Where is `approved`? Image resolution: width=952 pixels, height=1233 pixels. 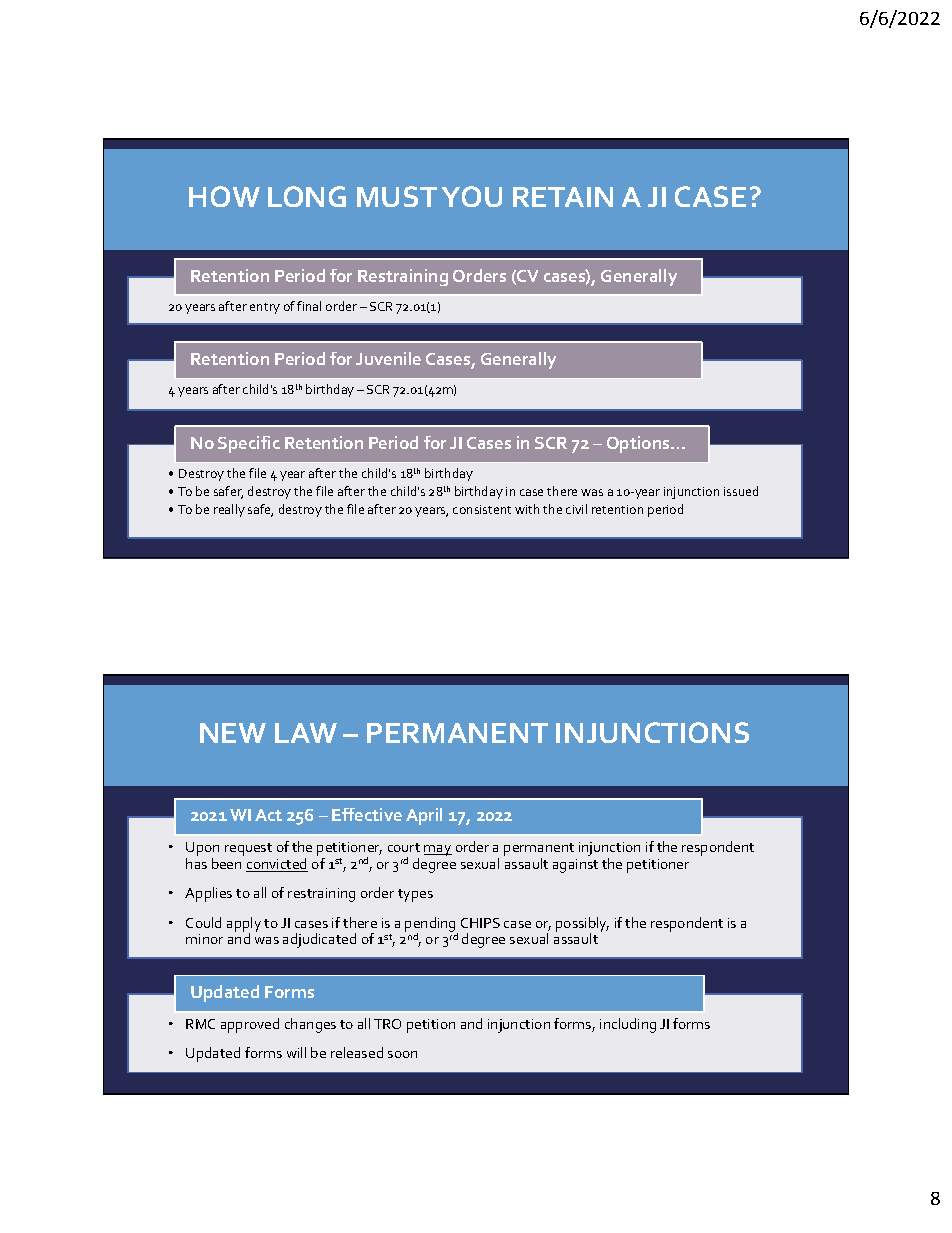 approved is located at coordinates (250, 1025).
